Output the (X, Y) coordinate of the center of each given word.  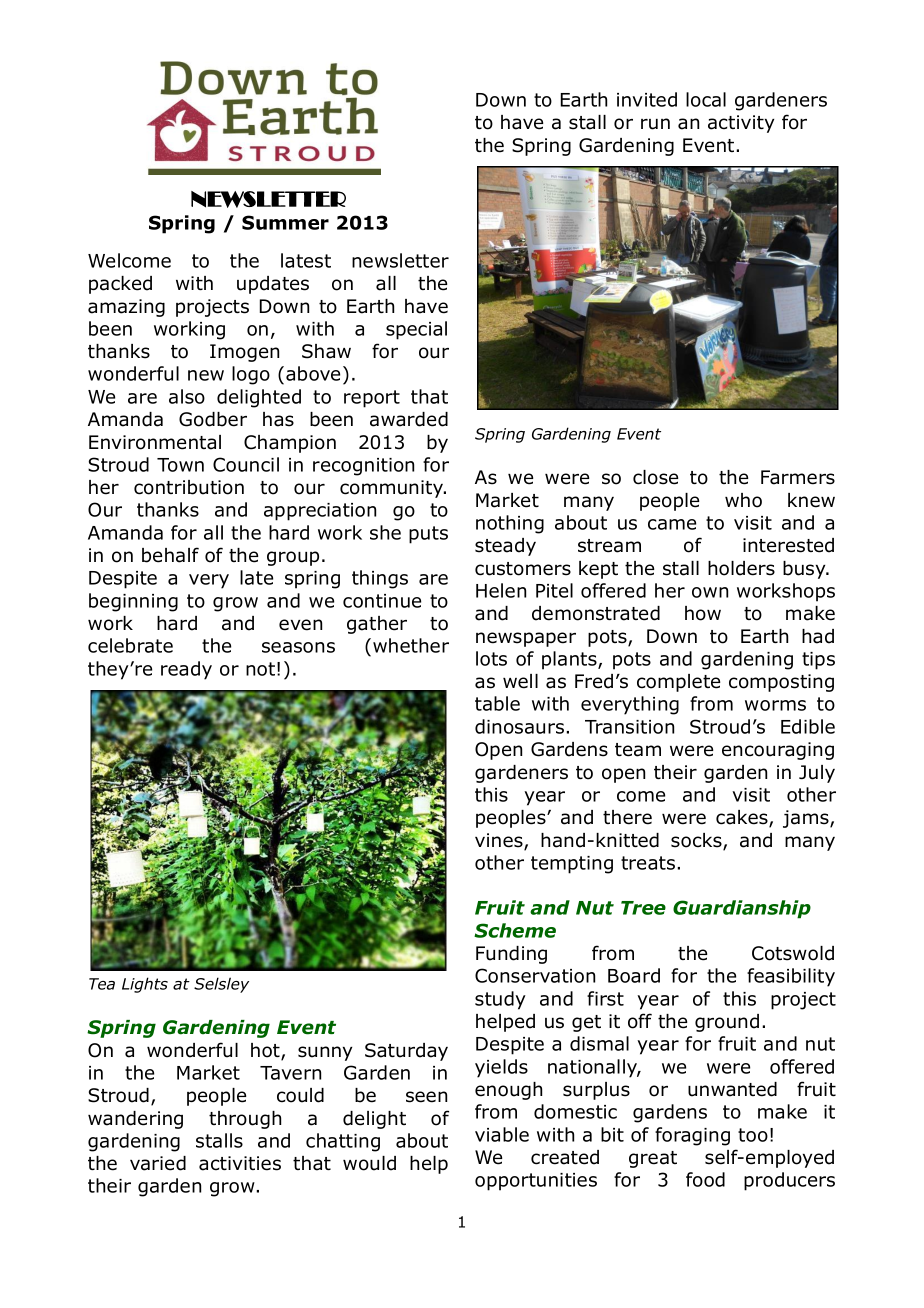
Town (180, 465)
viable (502, 1134)
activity (741, 124)
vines (500, 841)
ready (186, 670)
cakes (743, 818)
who (743, 500)
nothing (510, 524)
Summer (285, 222)
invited (647, 99)
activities (240, 1163)
